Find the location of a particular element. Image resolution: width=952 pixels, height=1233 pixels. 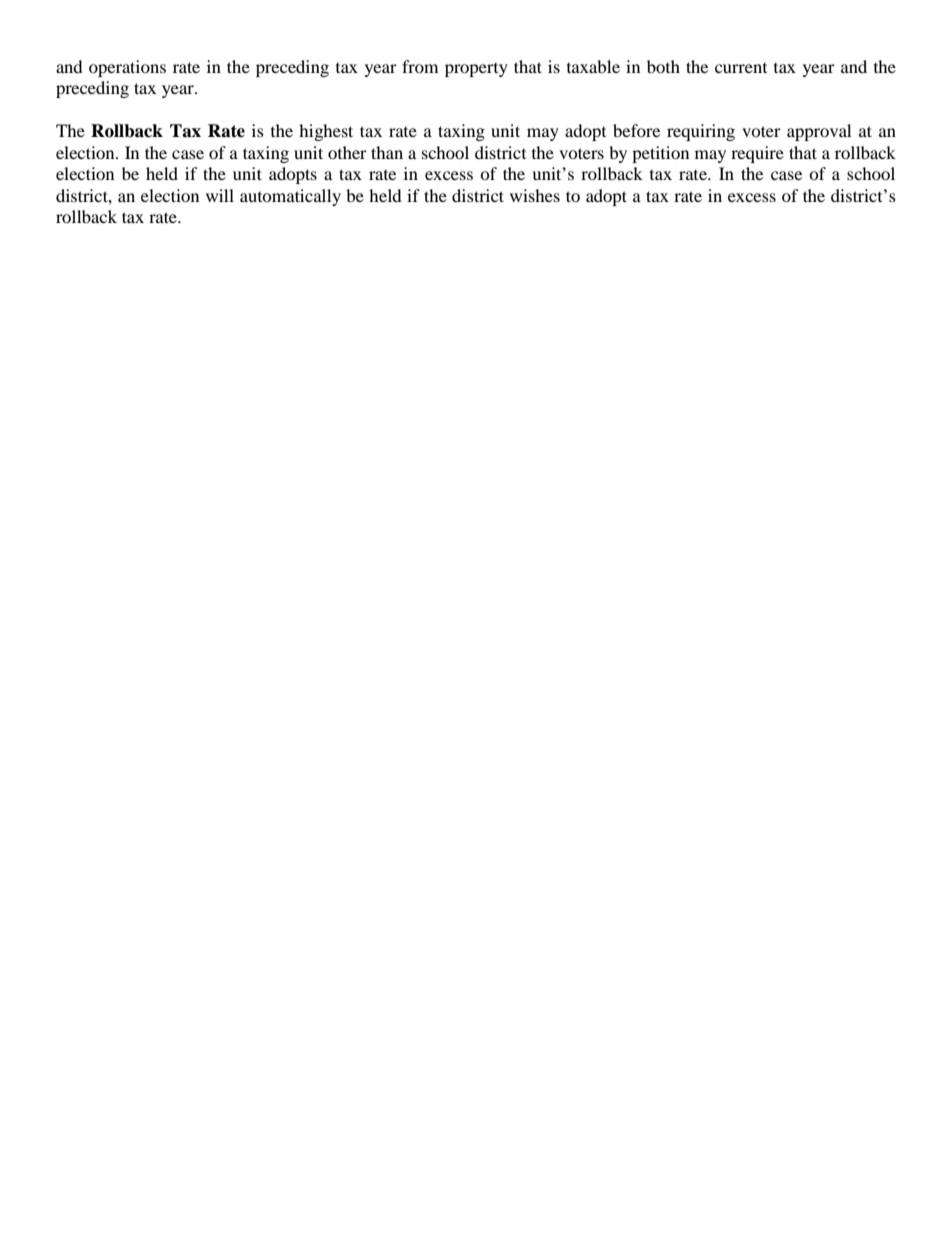

other is located at coordinates (347, 152).
